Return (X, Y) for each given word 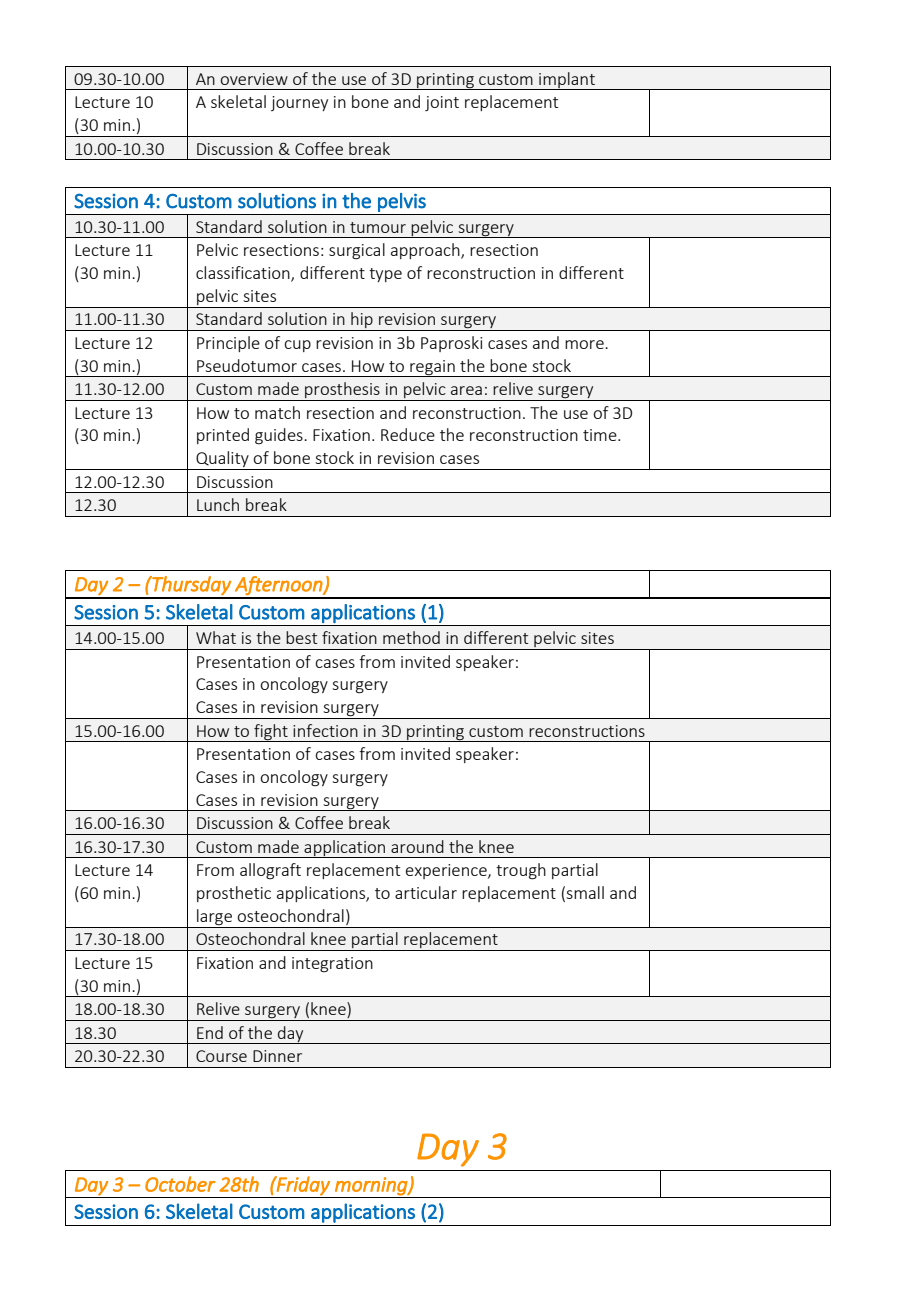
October (180, 1184)
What (216, 637)
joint (442, 103)
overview (254, 79)
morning (372, 1186)
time (601, 435)
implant (567, 81)
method (411, 637)
